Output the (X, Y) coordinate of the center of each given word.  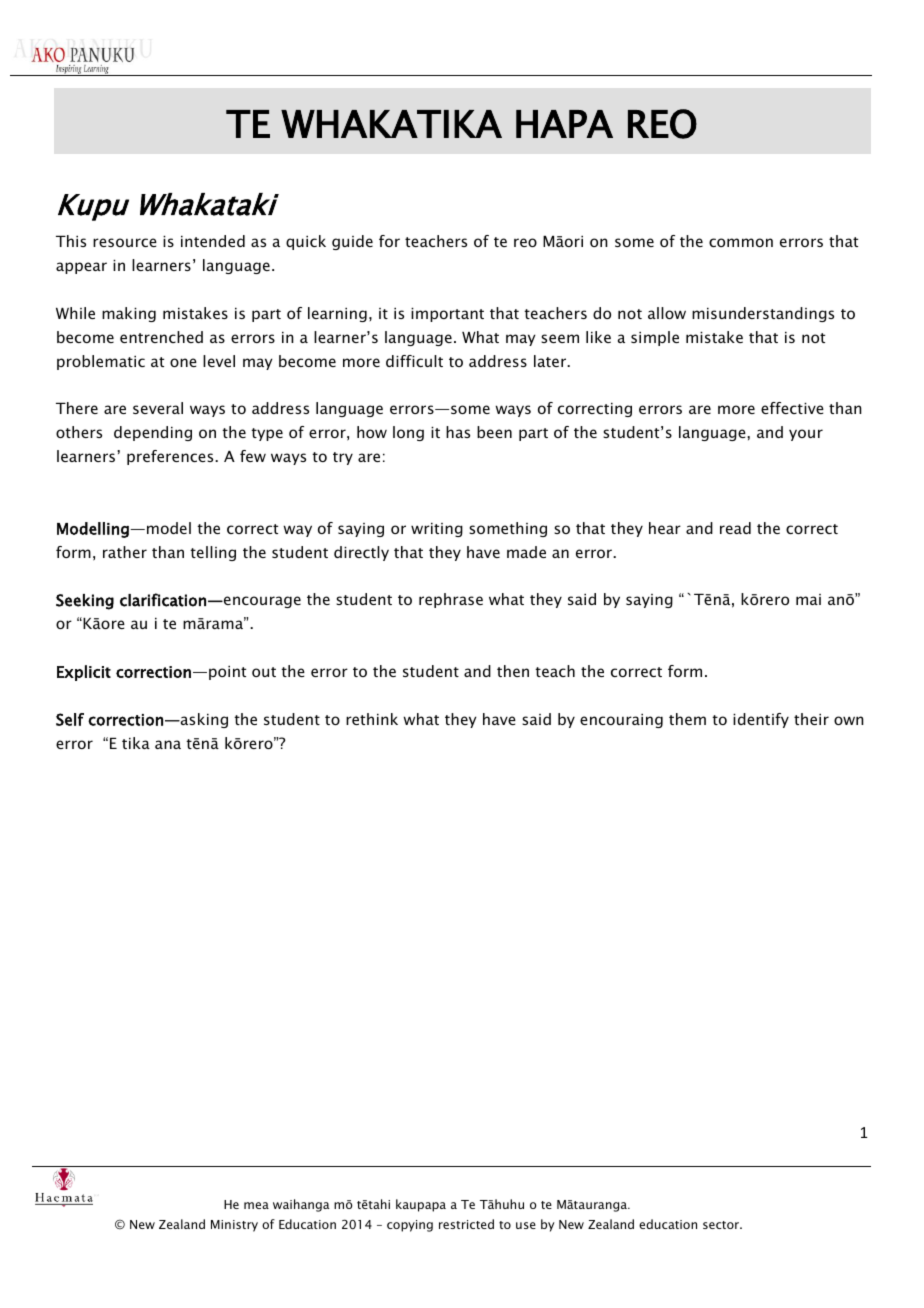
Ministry (234, 1226)
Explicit (84, 673)
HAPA (564, 124)
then (513, 671)
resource (125, 242)
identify (761, 720)
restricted (466, 1224)
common (741, 242)
